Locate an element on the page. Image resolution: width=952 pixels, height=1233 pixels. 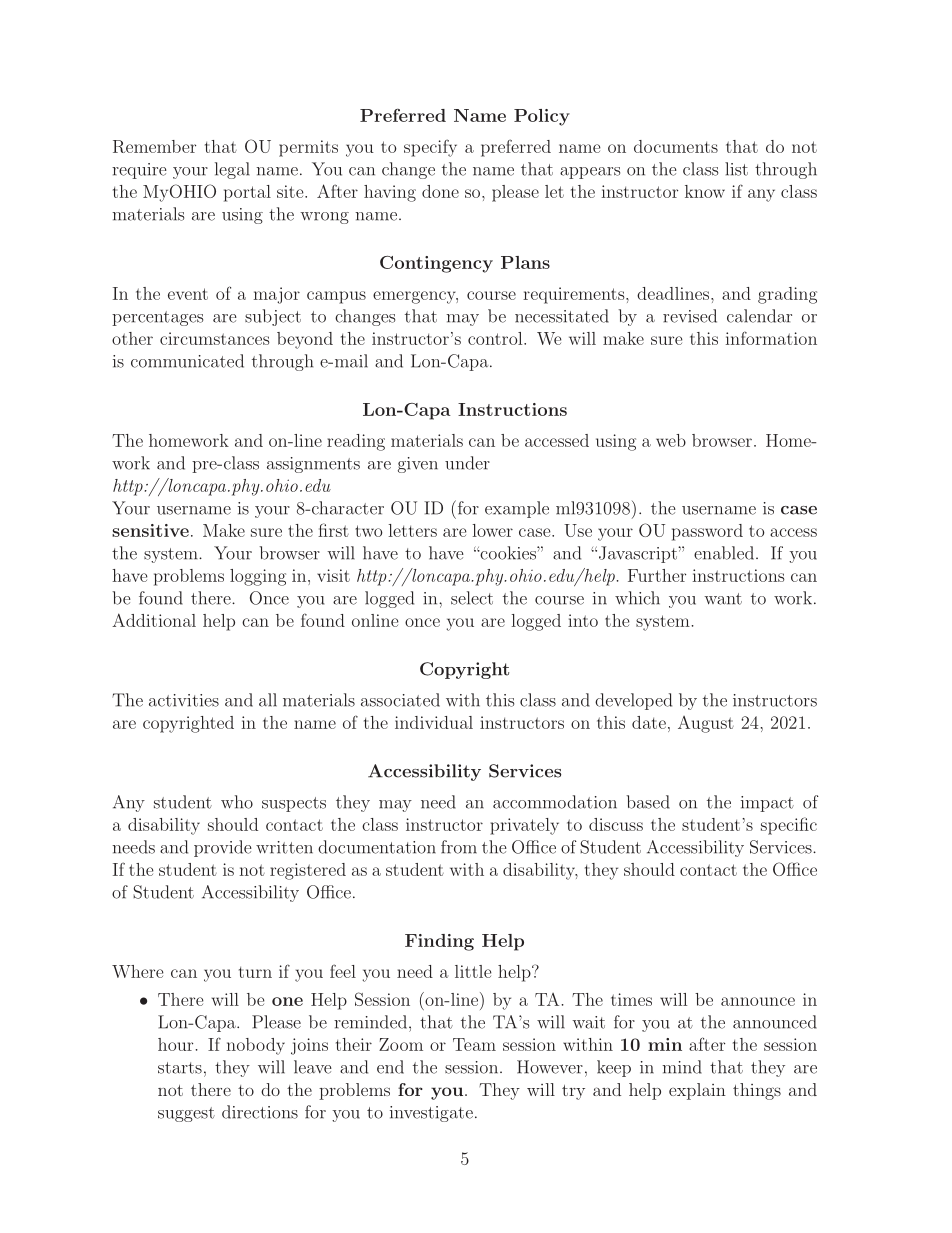
want is located at coordinates (723, 599).
